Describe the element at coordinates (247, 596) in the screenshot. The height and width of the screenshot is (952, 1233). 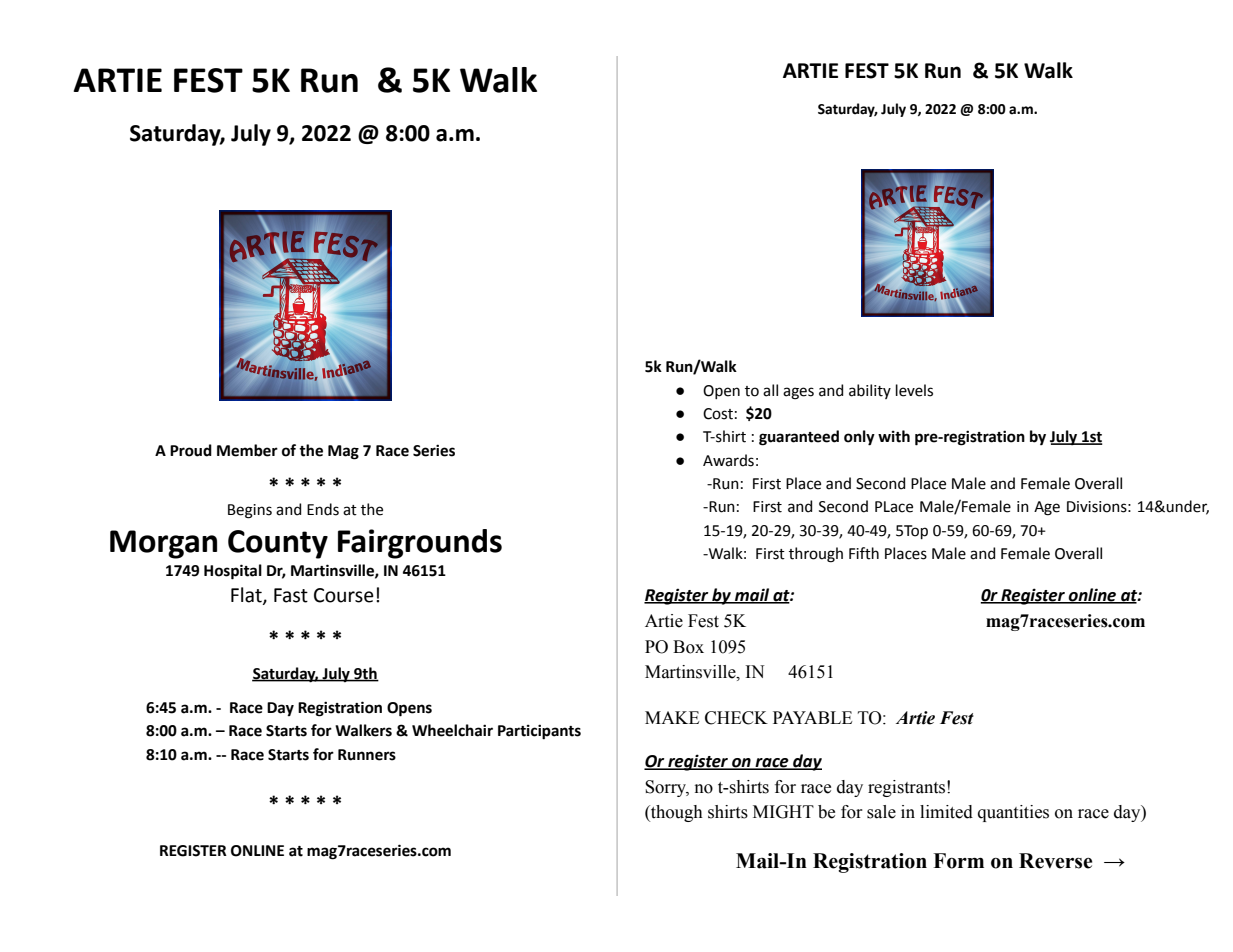
I see `Flat` at that location.
